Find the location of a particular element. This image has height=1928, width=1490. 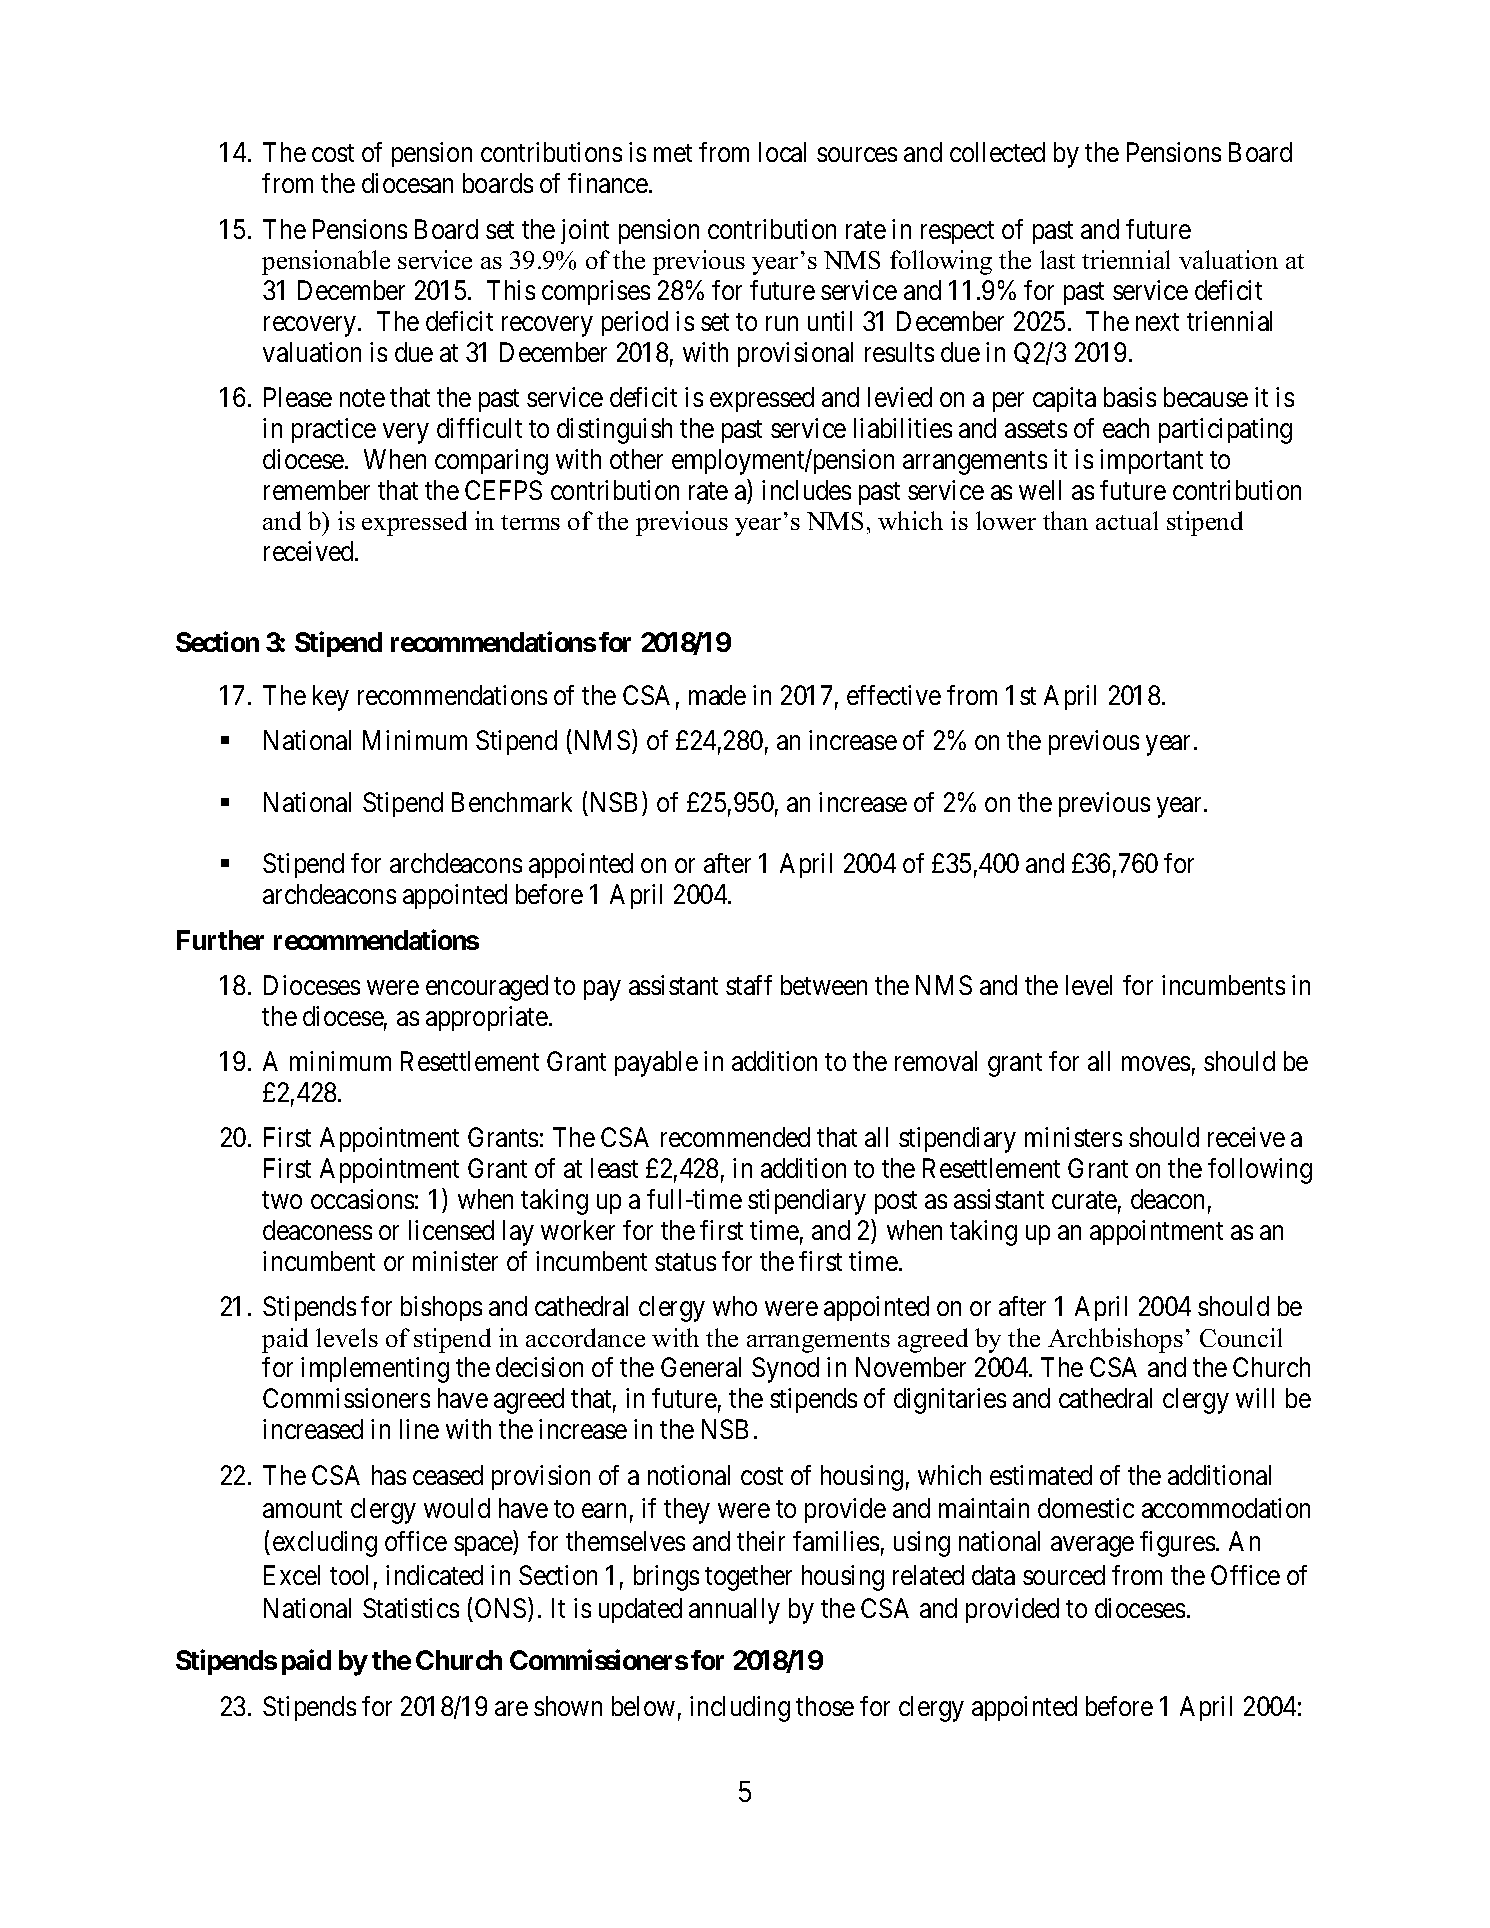

moves is located at coordinates (1156, 1064).
